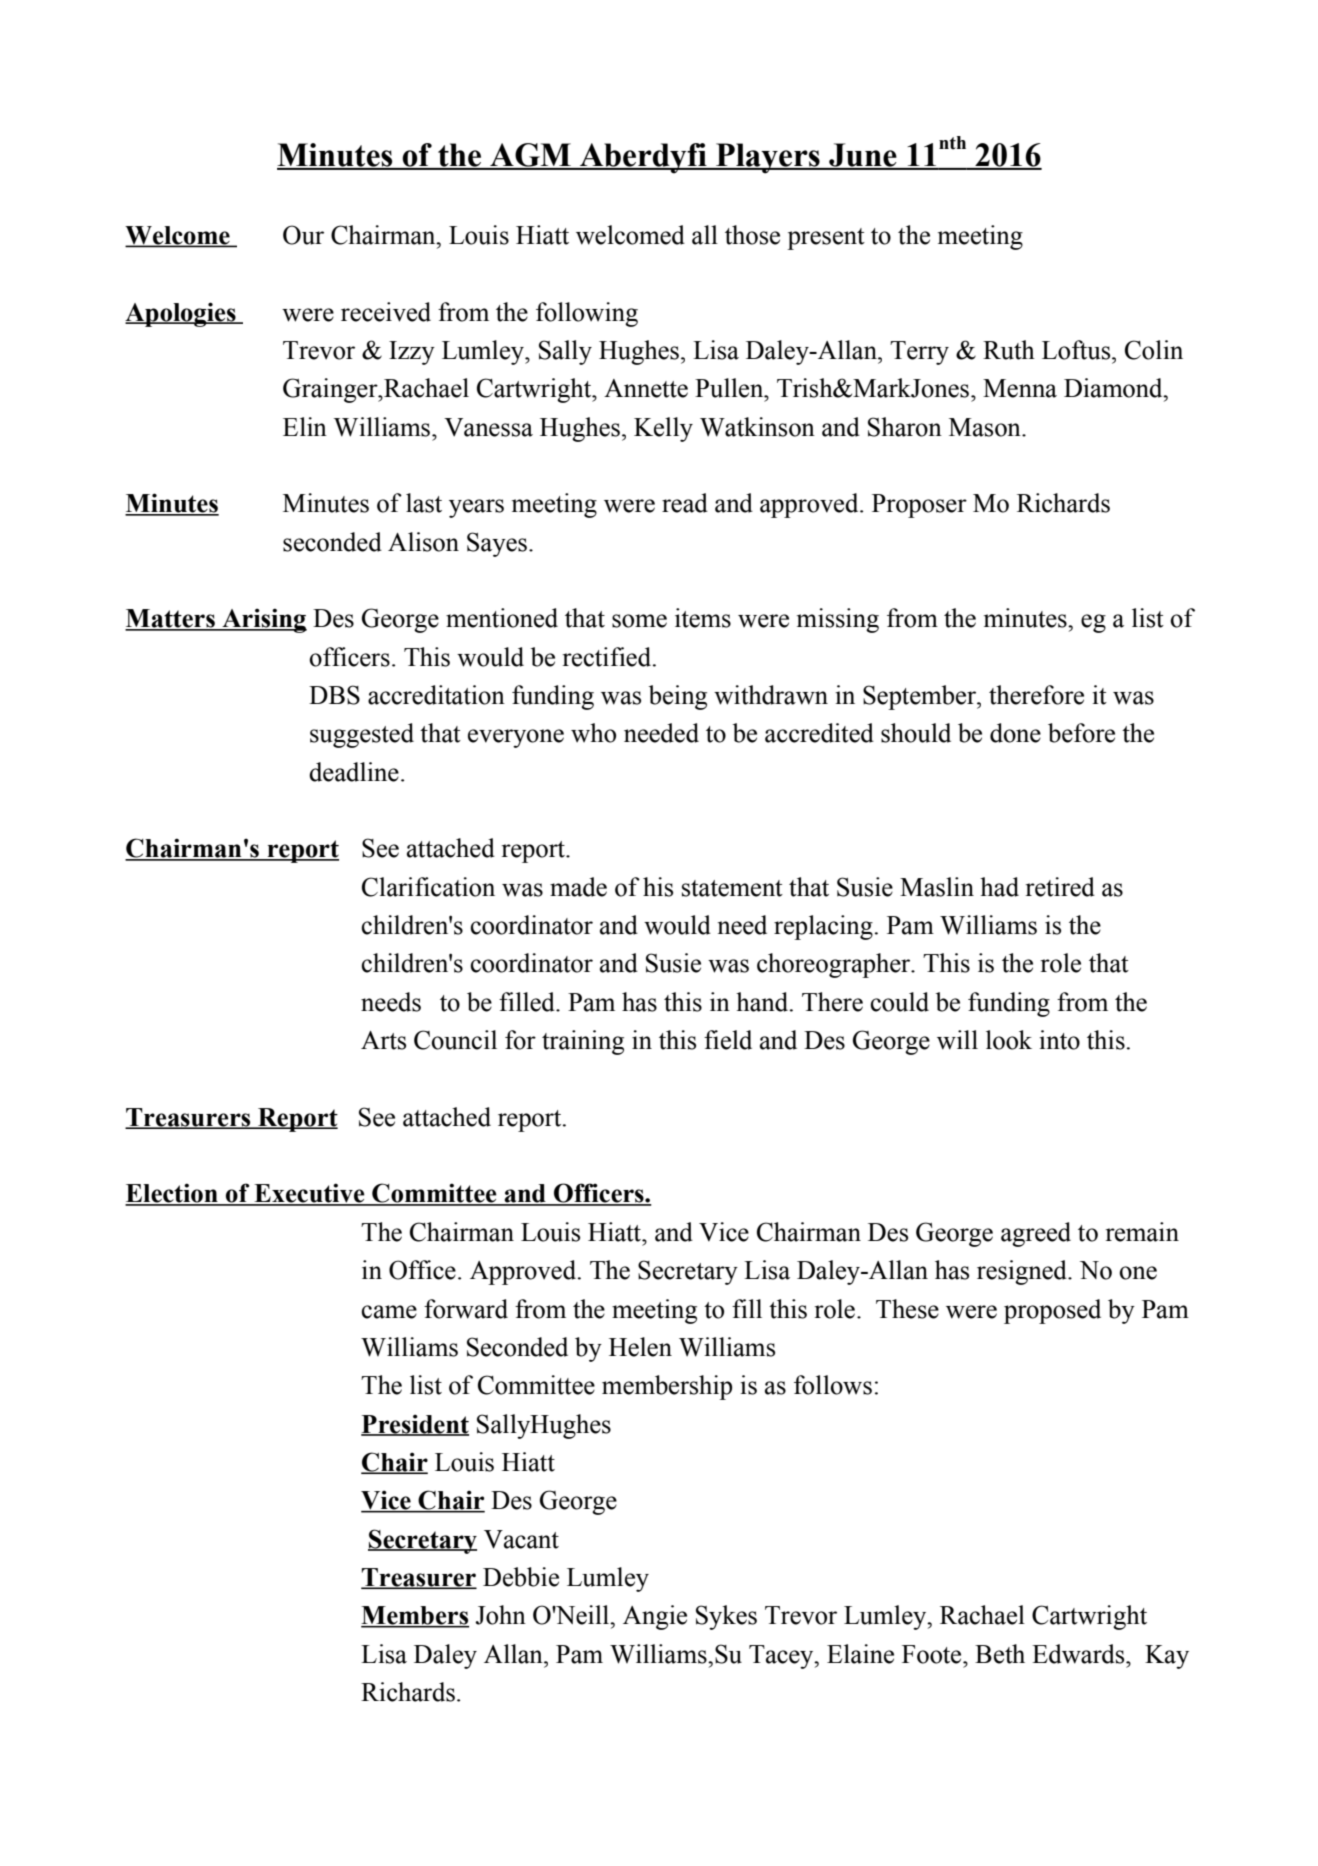 The image size is (1318, 1866). Describe the element at coordinates (500, 1615) in the screenshot. I see `John` at that location.
